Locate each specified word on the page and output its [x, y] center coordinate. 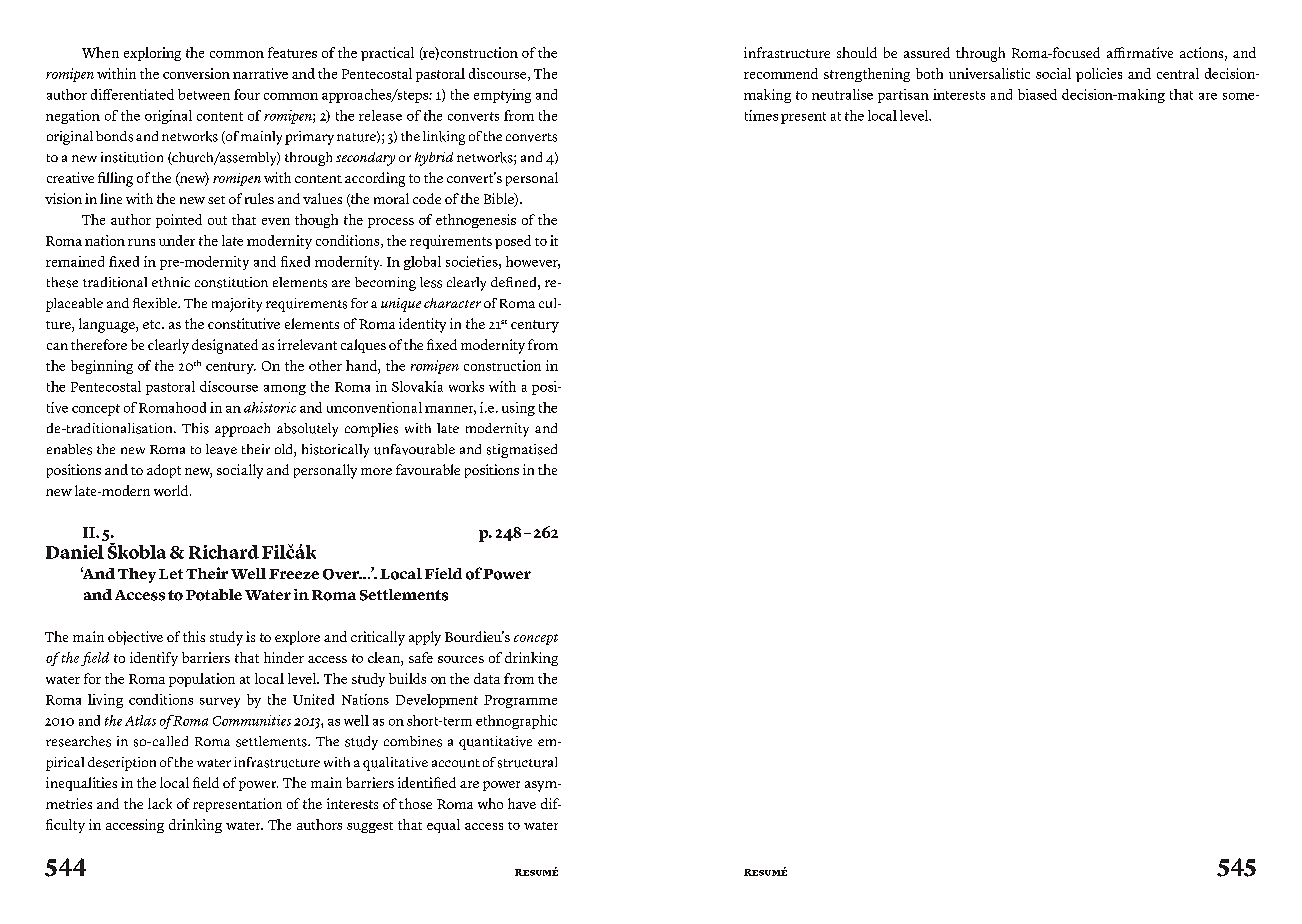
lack [160, 803]
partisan [903, 96]
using [518, 409]
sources [461, 659]
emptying [502, 96]
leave [221, 449]
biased [1037, 94]
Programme [520, 701]
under [177, 240]
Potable [214, 595]
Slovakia [417, 386]
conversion [196, 73]
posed [513, 242]
